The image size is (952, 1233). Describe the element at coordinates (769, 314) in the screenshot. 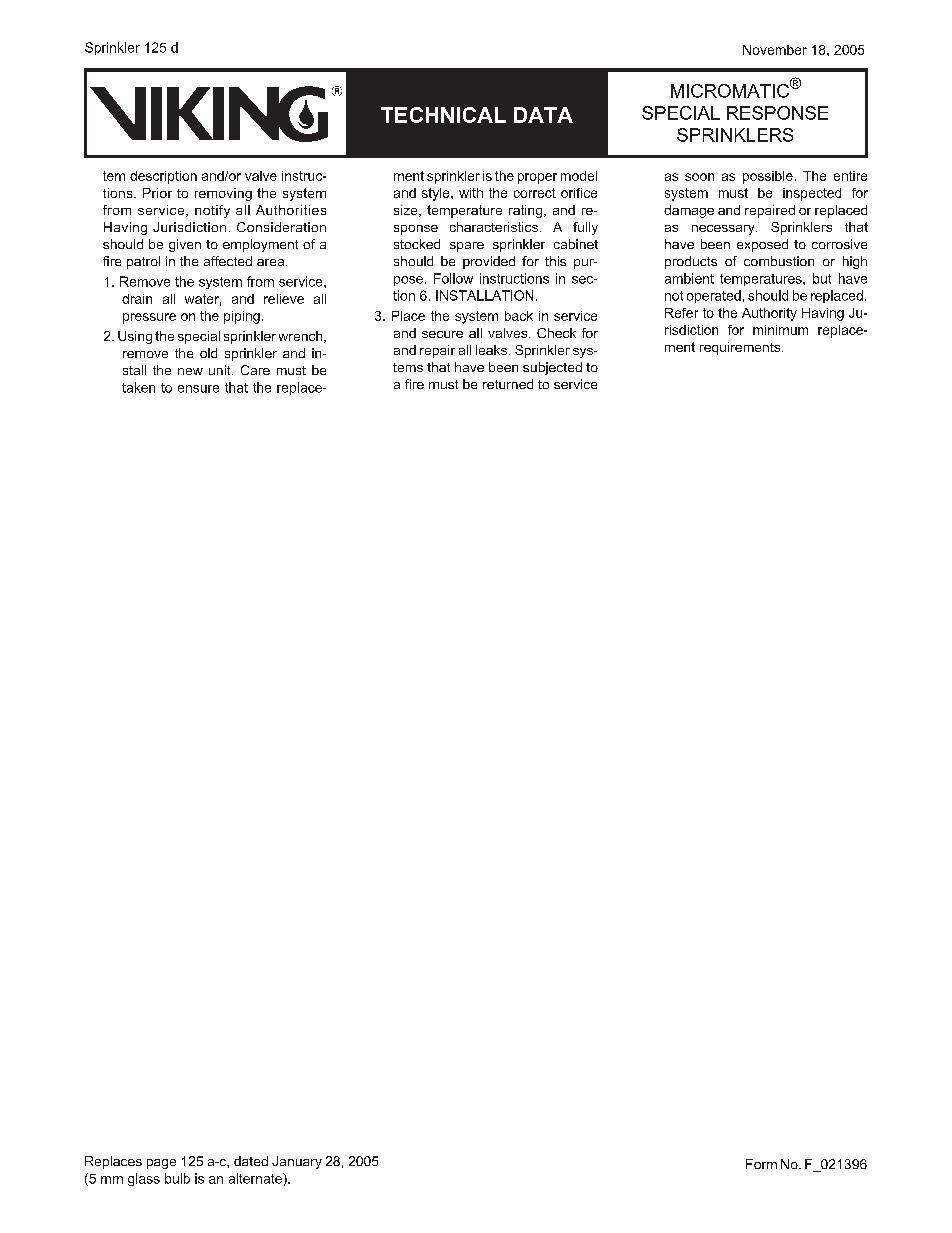

I see `Authority` at that location.
